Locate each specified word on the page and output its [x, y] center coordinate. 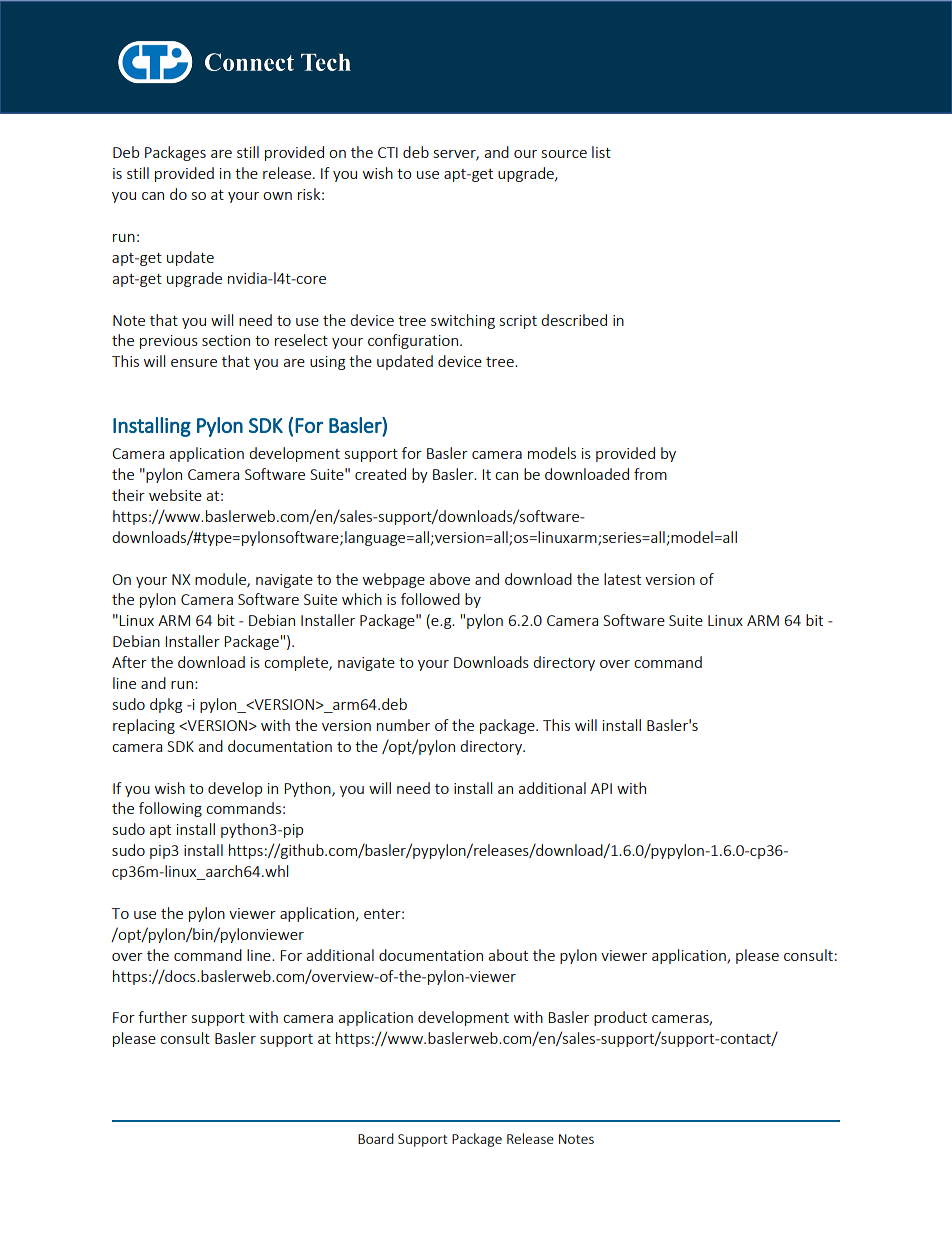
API [601, 788]
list [601, 152]
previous [169, 342]
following [170, 809]
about [508, 955]
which [362, 599]
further [162, 1017]
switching [463, 321]
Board [376, 1138]
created [380, 474]
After [129, 662]
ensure [194, 363]
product [620, 1018]
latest [622, 579]
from [650, 474]
